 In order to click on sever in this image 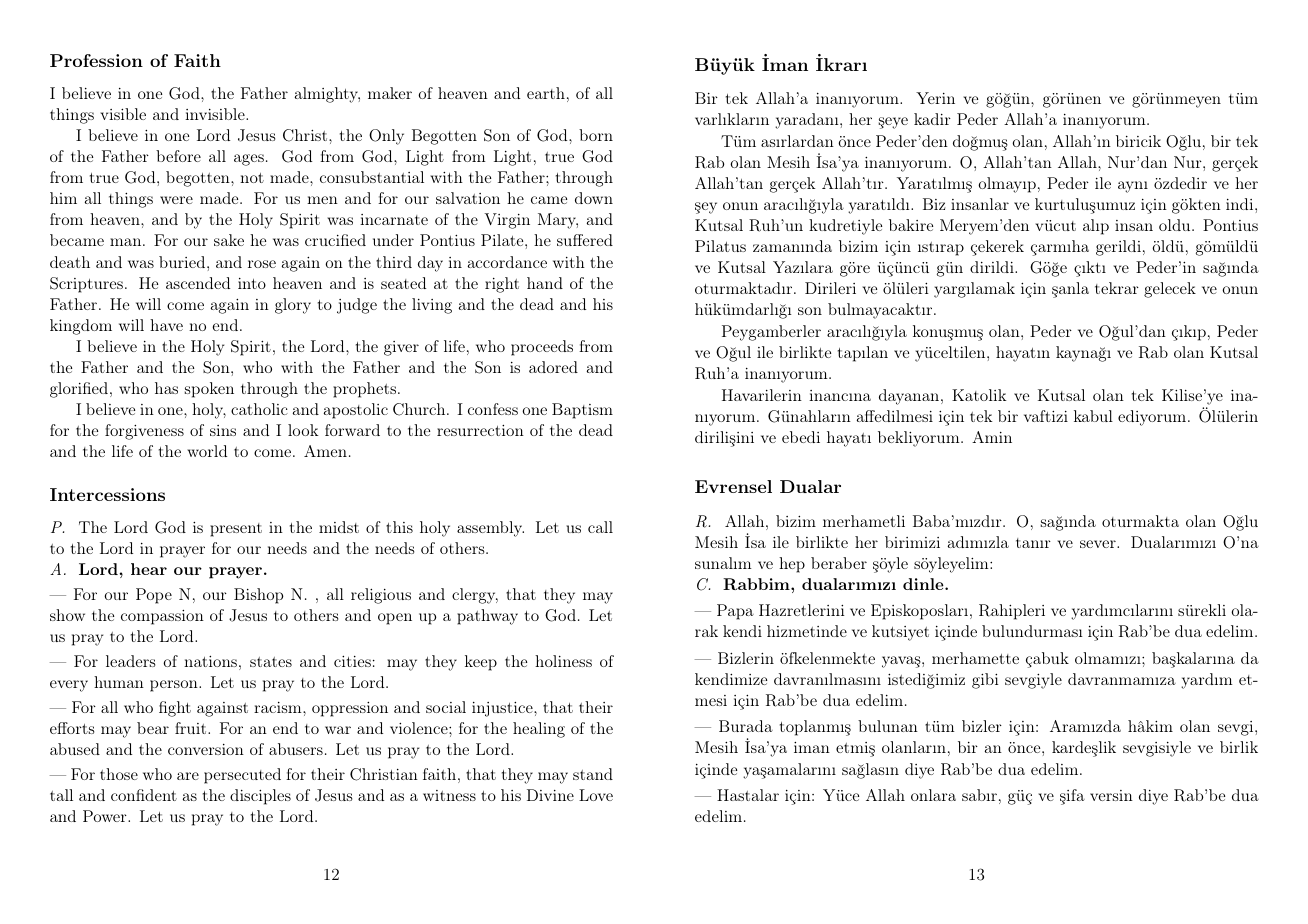, I will do `click(1099, 544)`.
